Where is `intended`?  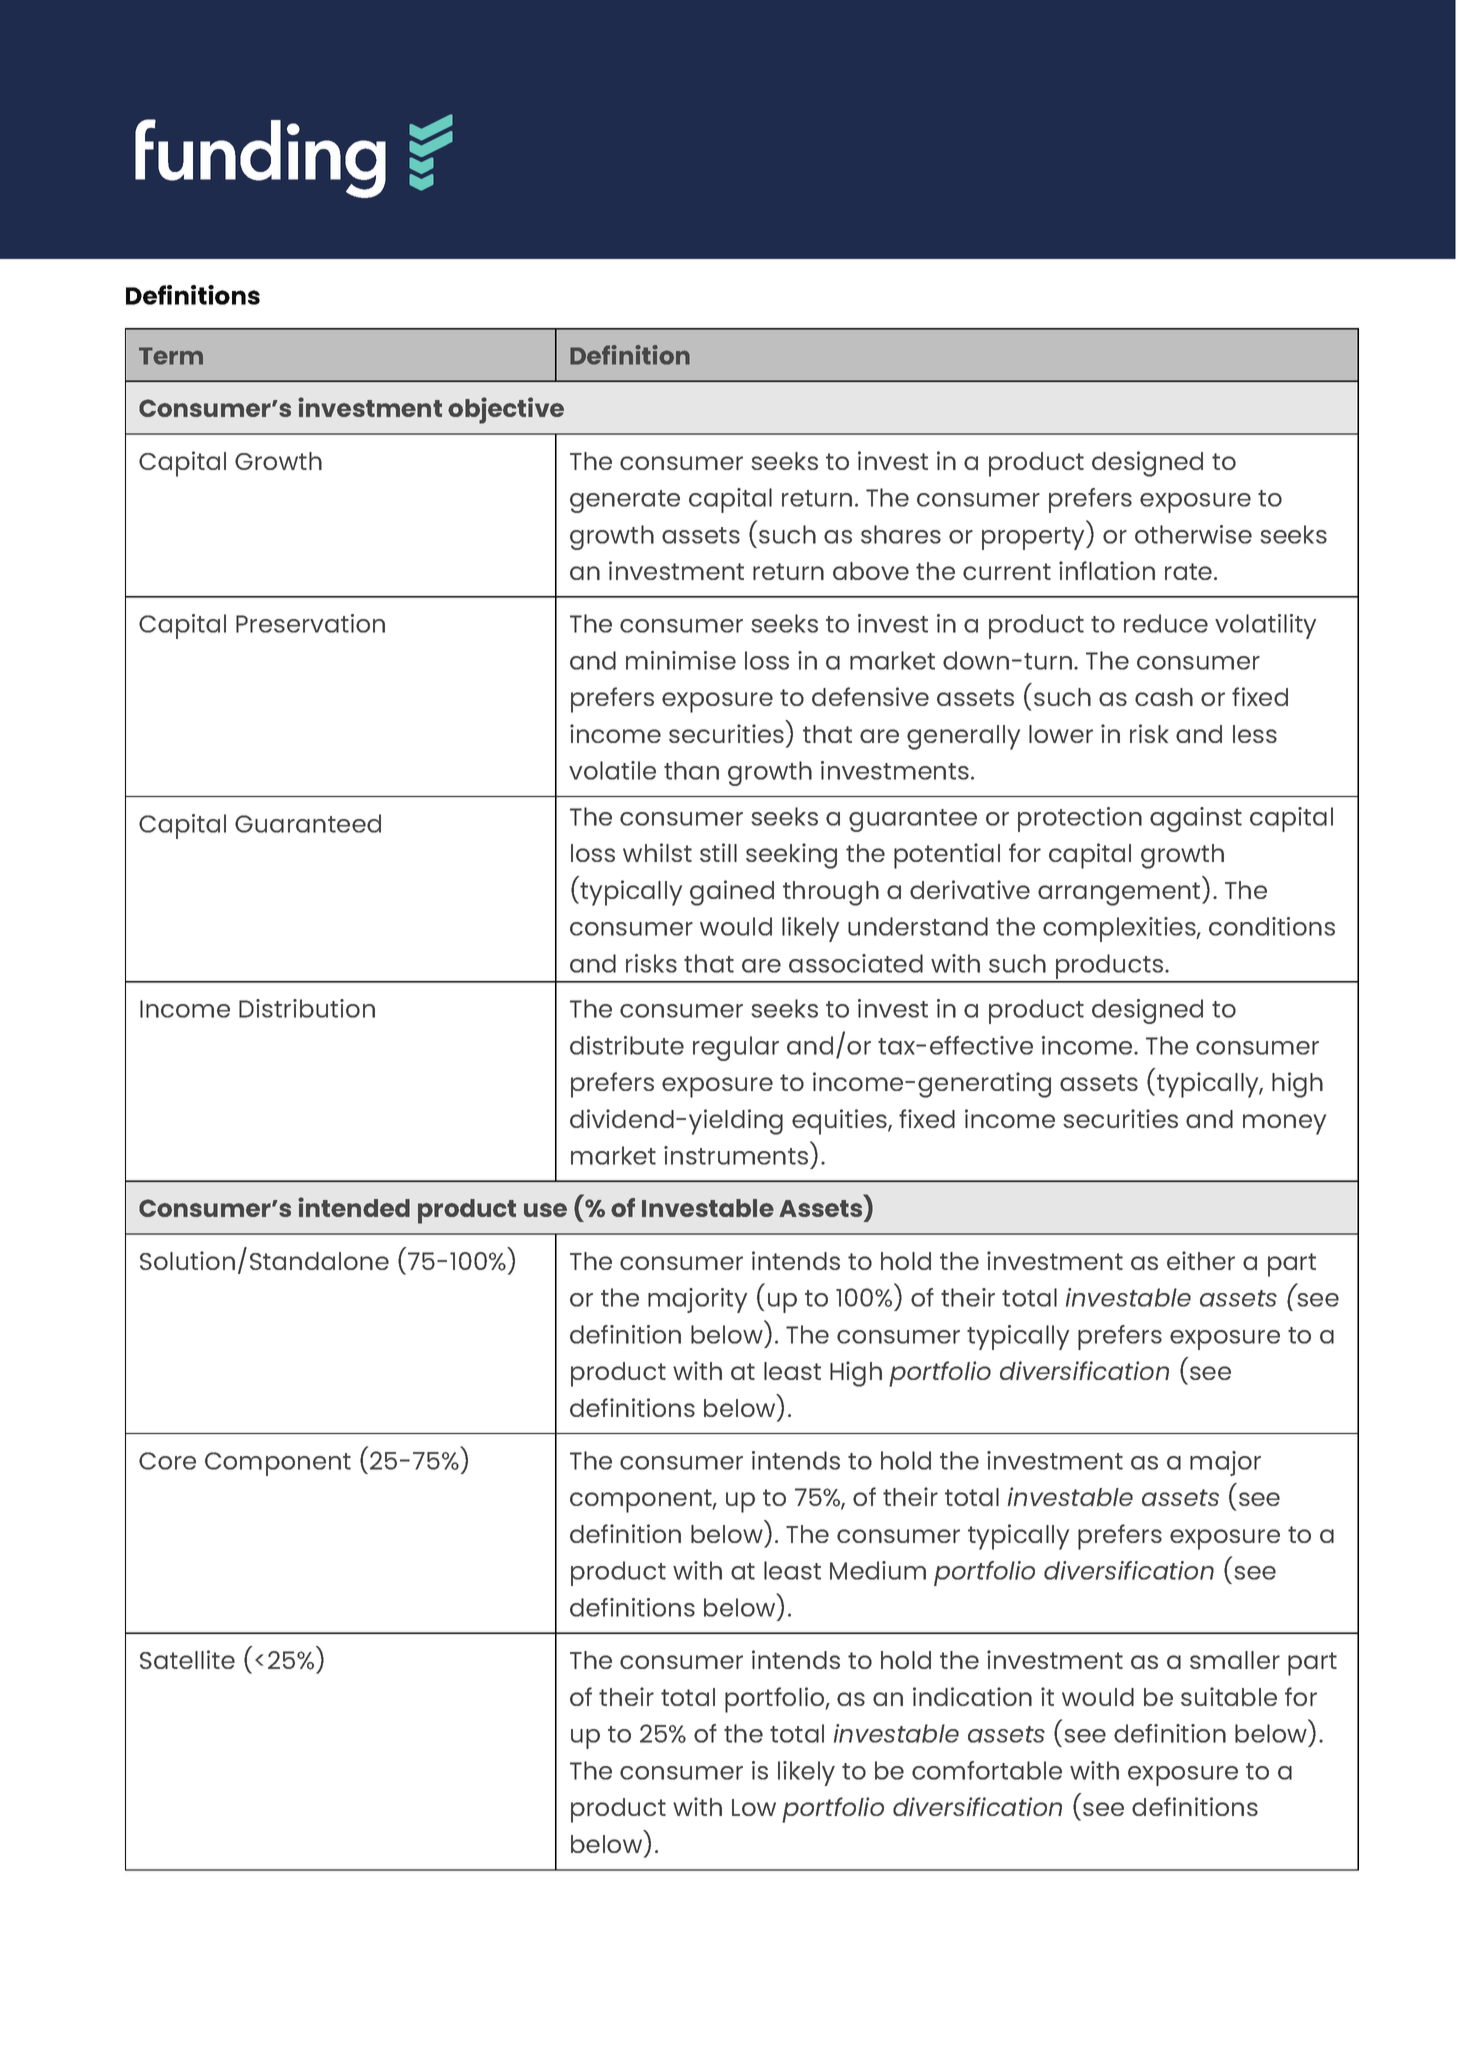 intended is located at coordinates (354, 1207).
